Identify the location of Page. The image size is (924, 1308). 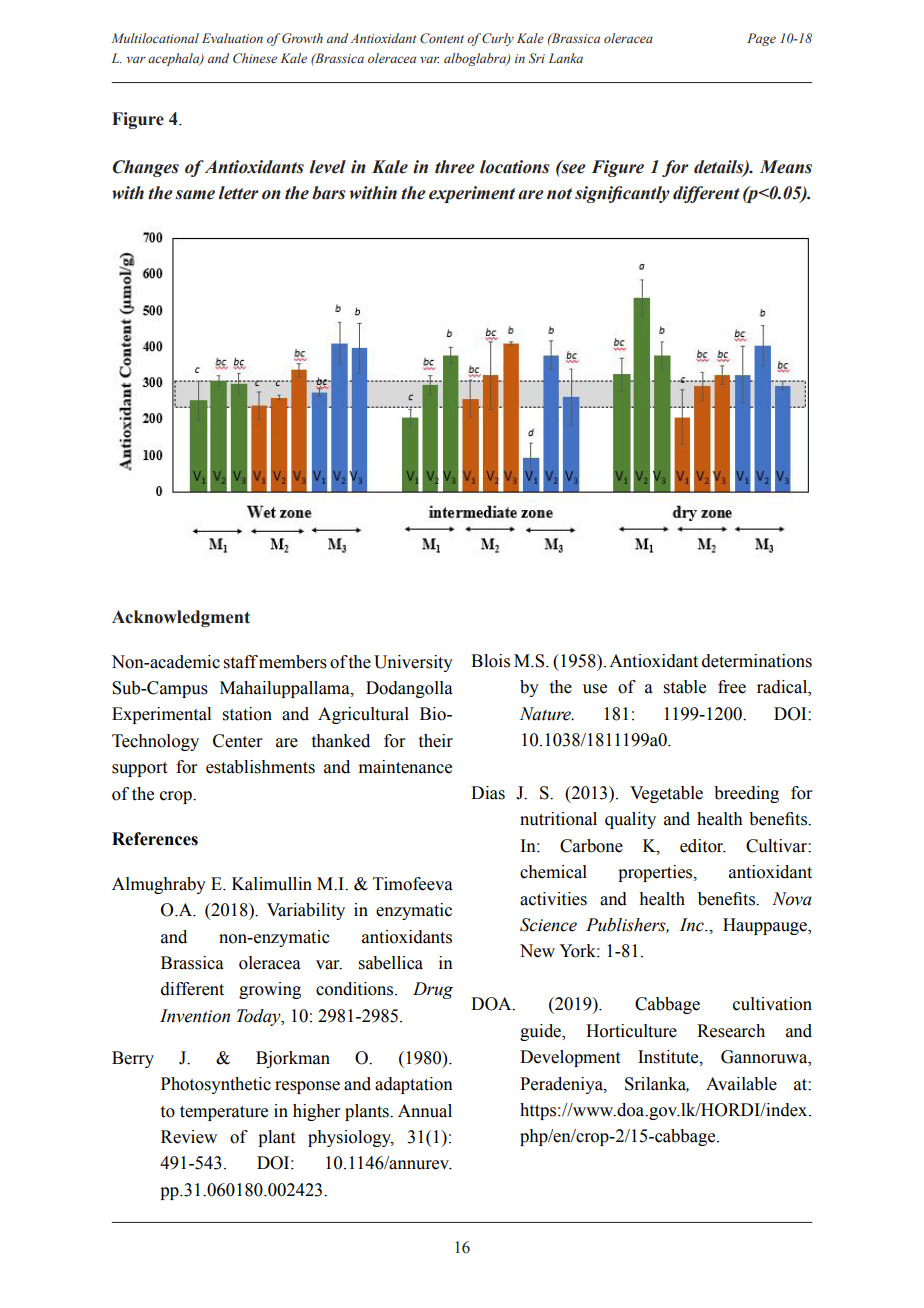
(761, 39).
